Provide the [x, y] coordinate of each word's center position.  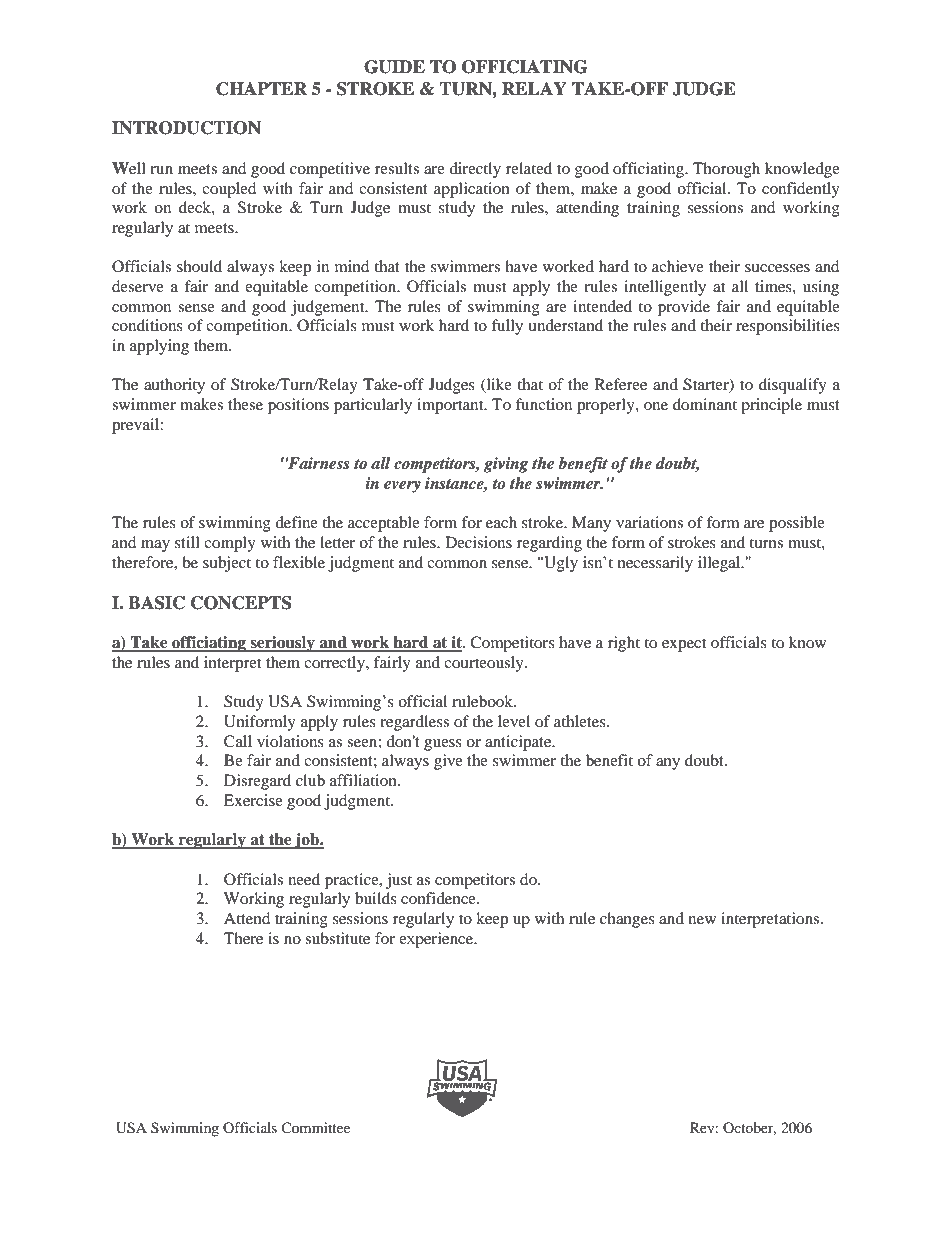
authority [174, 386]
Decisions [478, 542]
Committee [315, 1128]
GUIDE [394, 67]
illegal [720, 564]
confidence [439, 898]
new [702, 920]
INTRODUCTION [186, 128]
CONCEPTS [241, 603]
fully [507, 327]
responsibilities [788, 327]
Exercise [253, 800]
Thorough [726, 170]
